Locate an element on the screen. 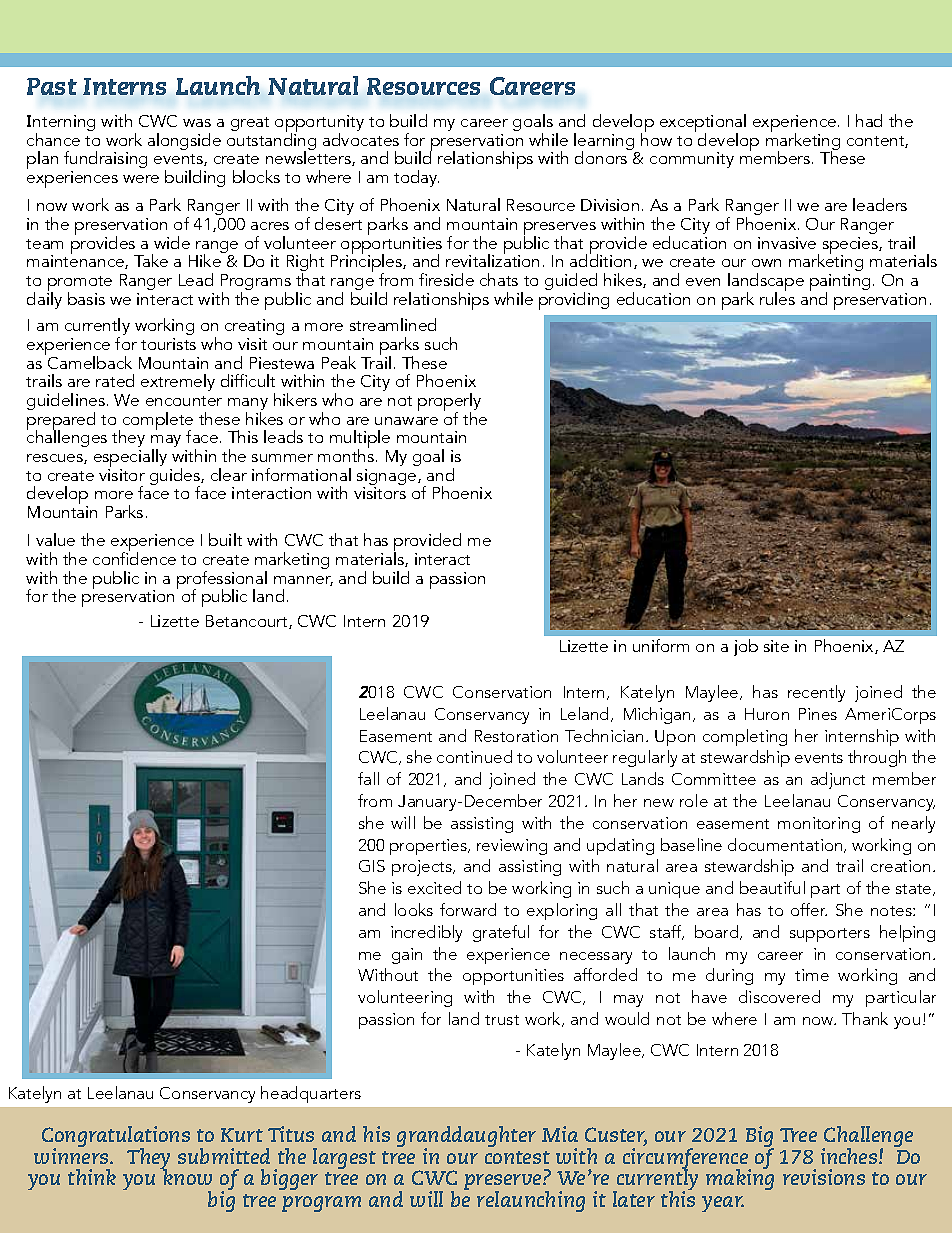 The image size is (952, 1233). Restoration is located at coordinates (516, 736).
